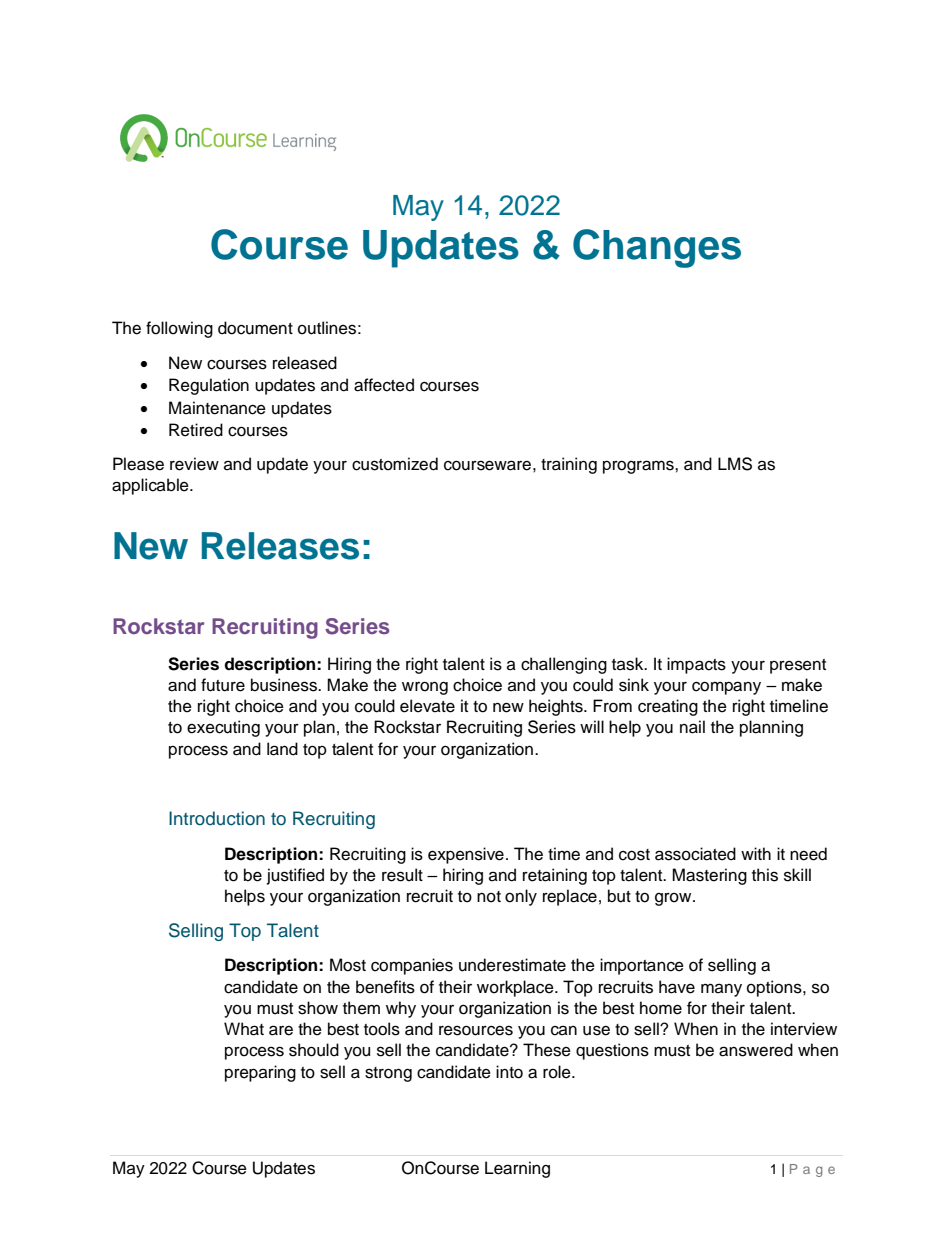 The width and height of the screenshot is (952, 1233). What do you see at coordinates (255, 328) in the screenshot?
I see `document` at bounding box center [255, 328].
